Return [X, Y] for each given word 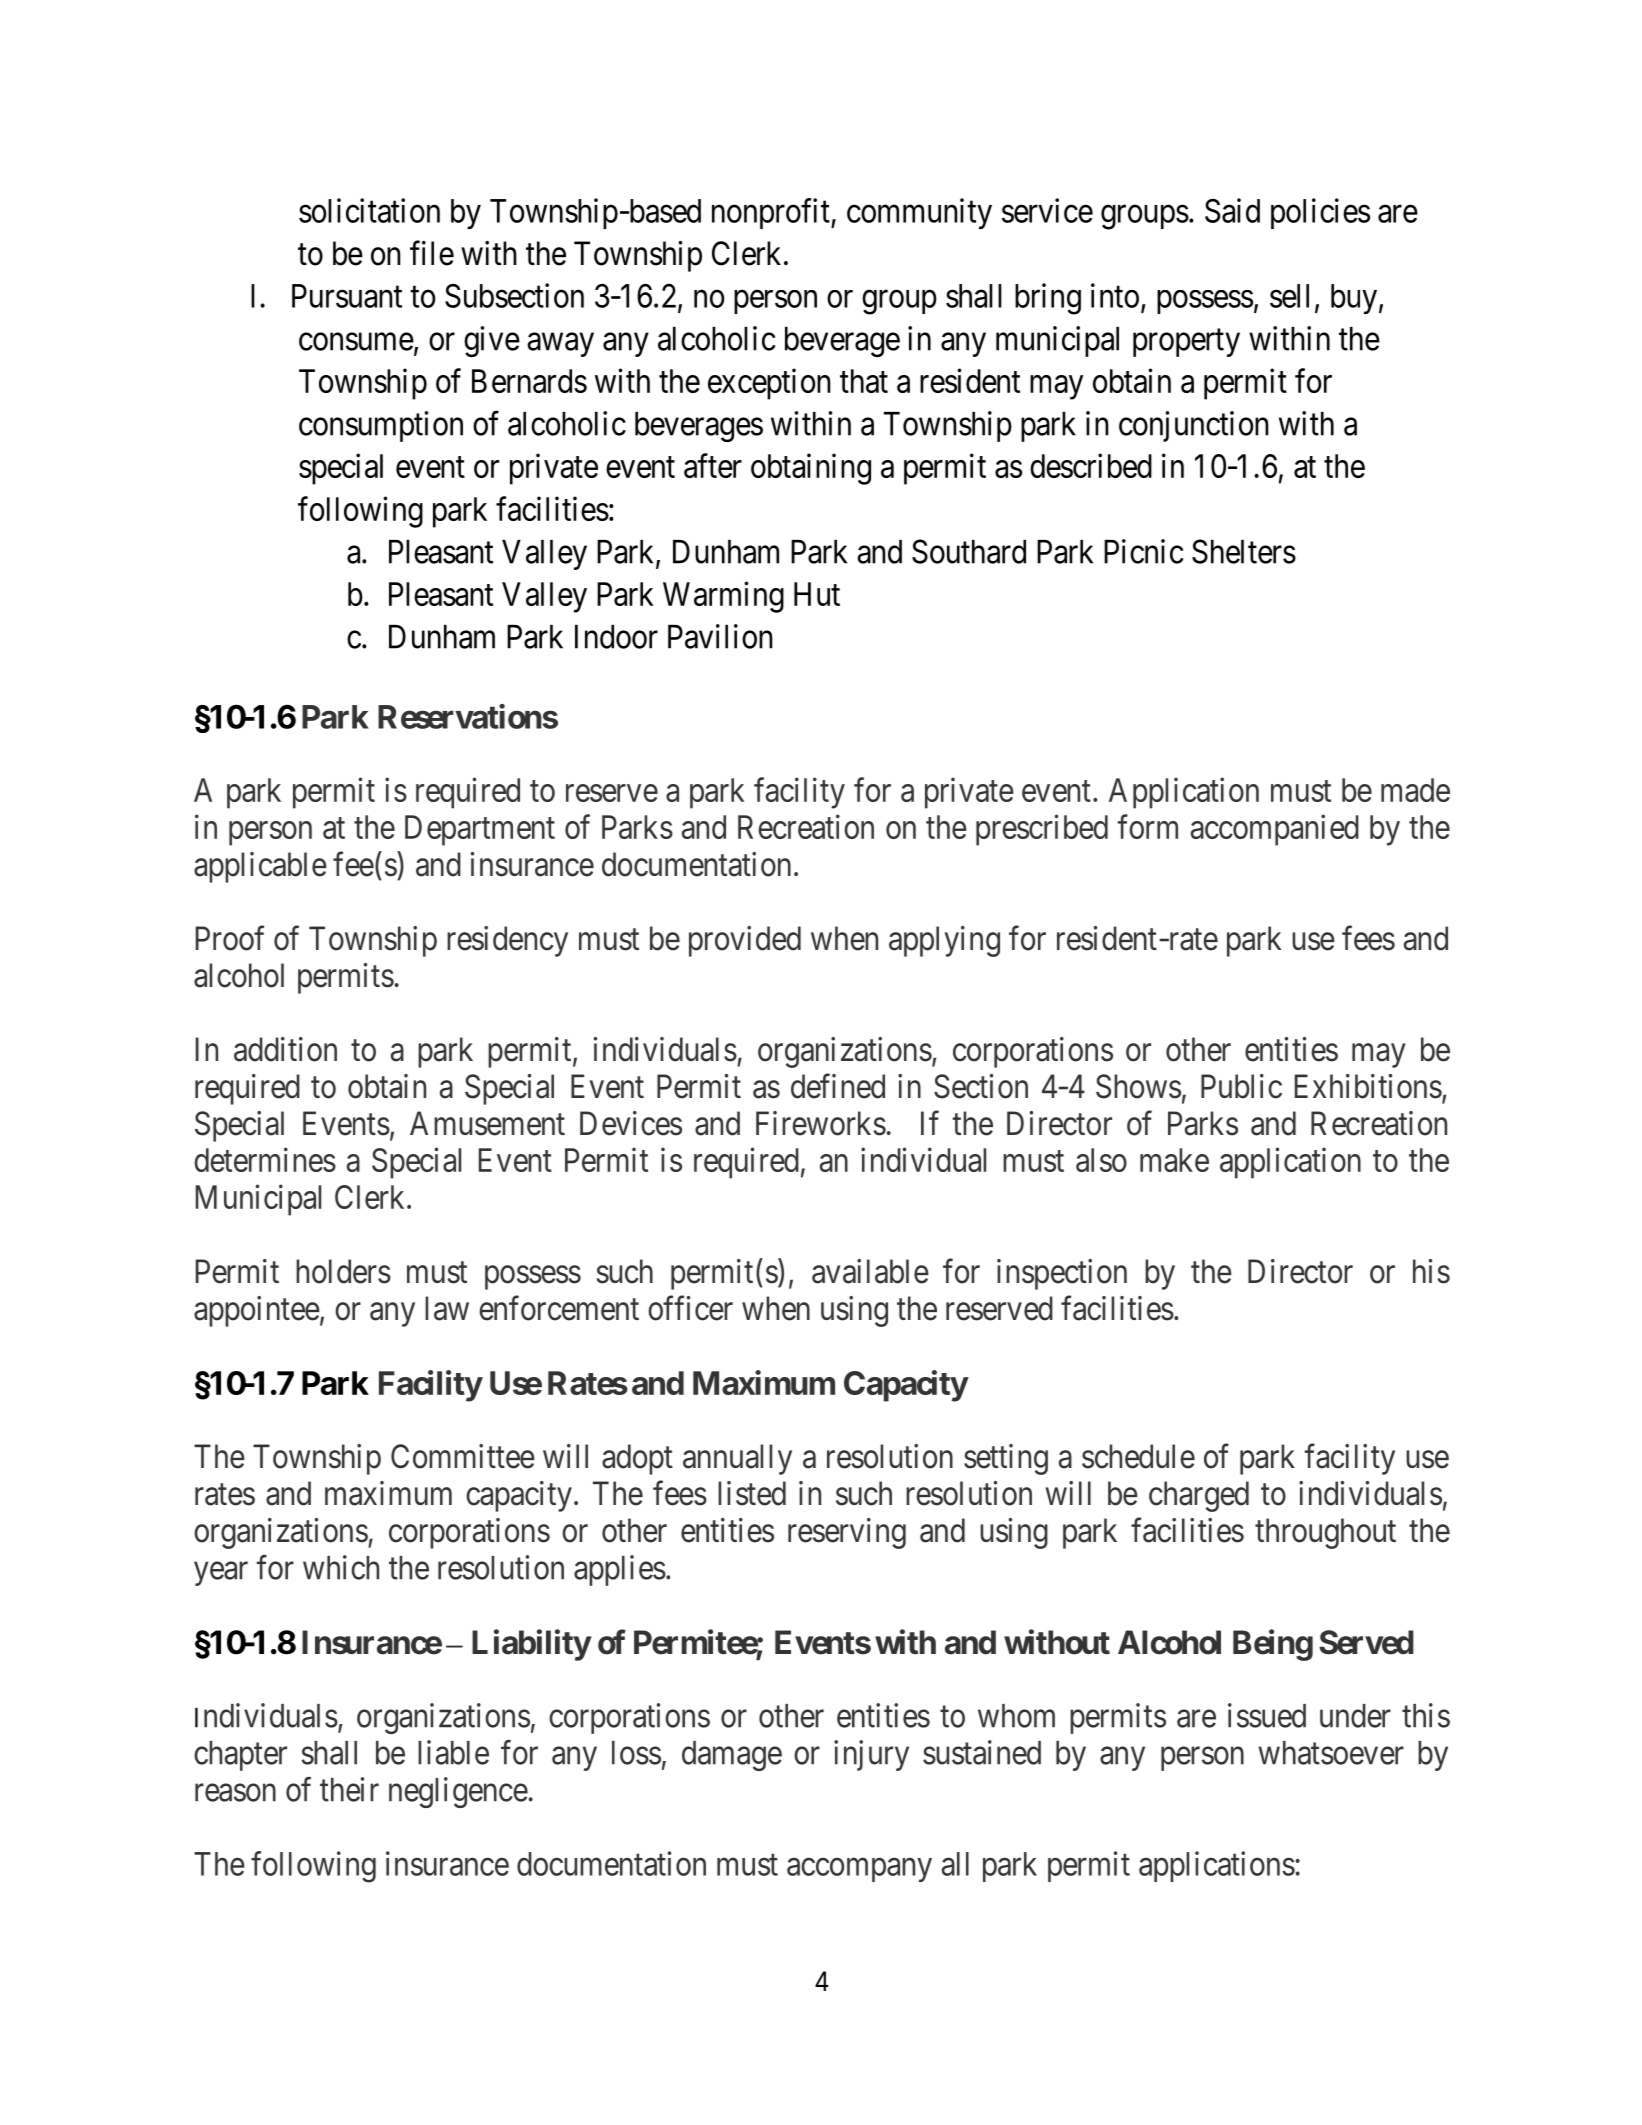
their [349, 1789]
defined [838, 1086]
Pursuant [347, 296]
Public [1241, 1086]
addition [285, 1049]
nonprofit [772, 213]
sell [1289, 296]
